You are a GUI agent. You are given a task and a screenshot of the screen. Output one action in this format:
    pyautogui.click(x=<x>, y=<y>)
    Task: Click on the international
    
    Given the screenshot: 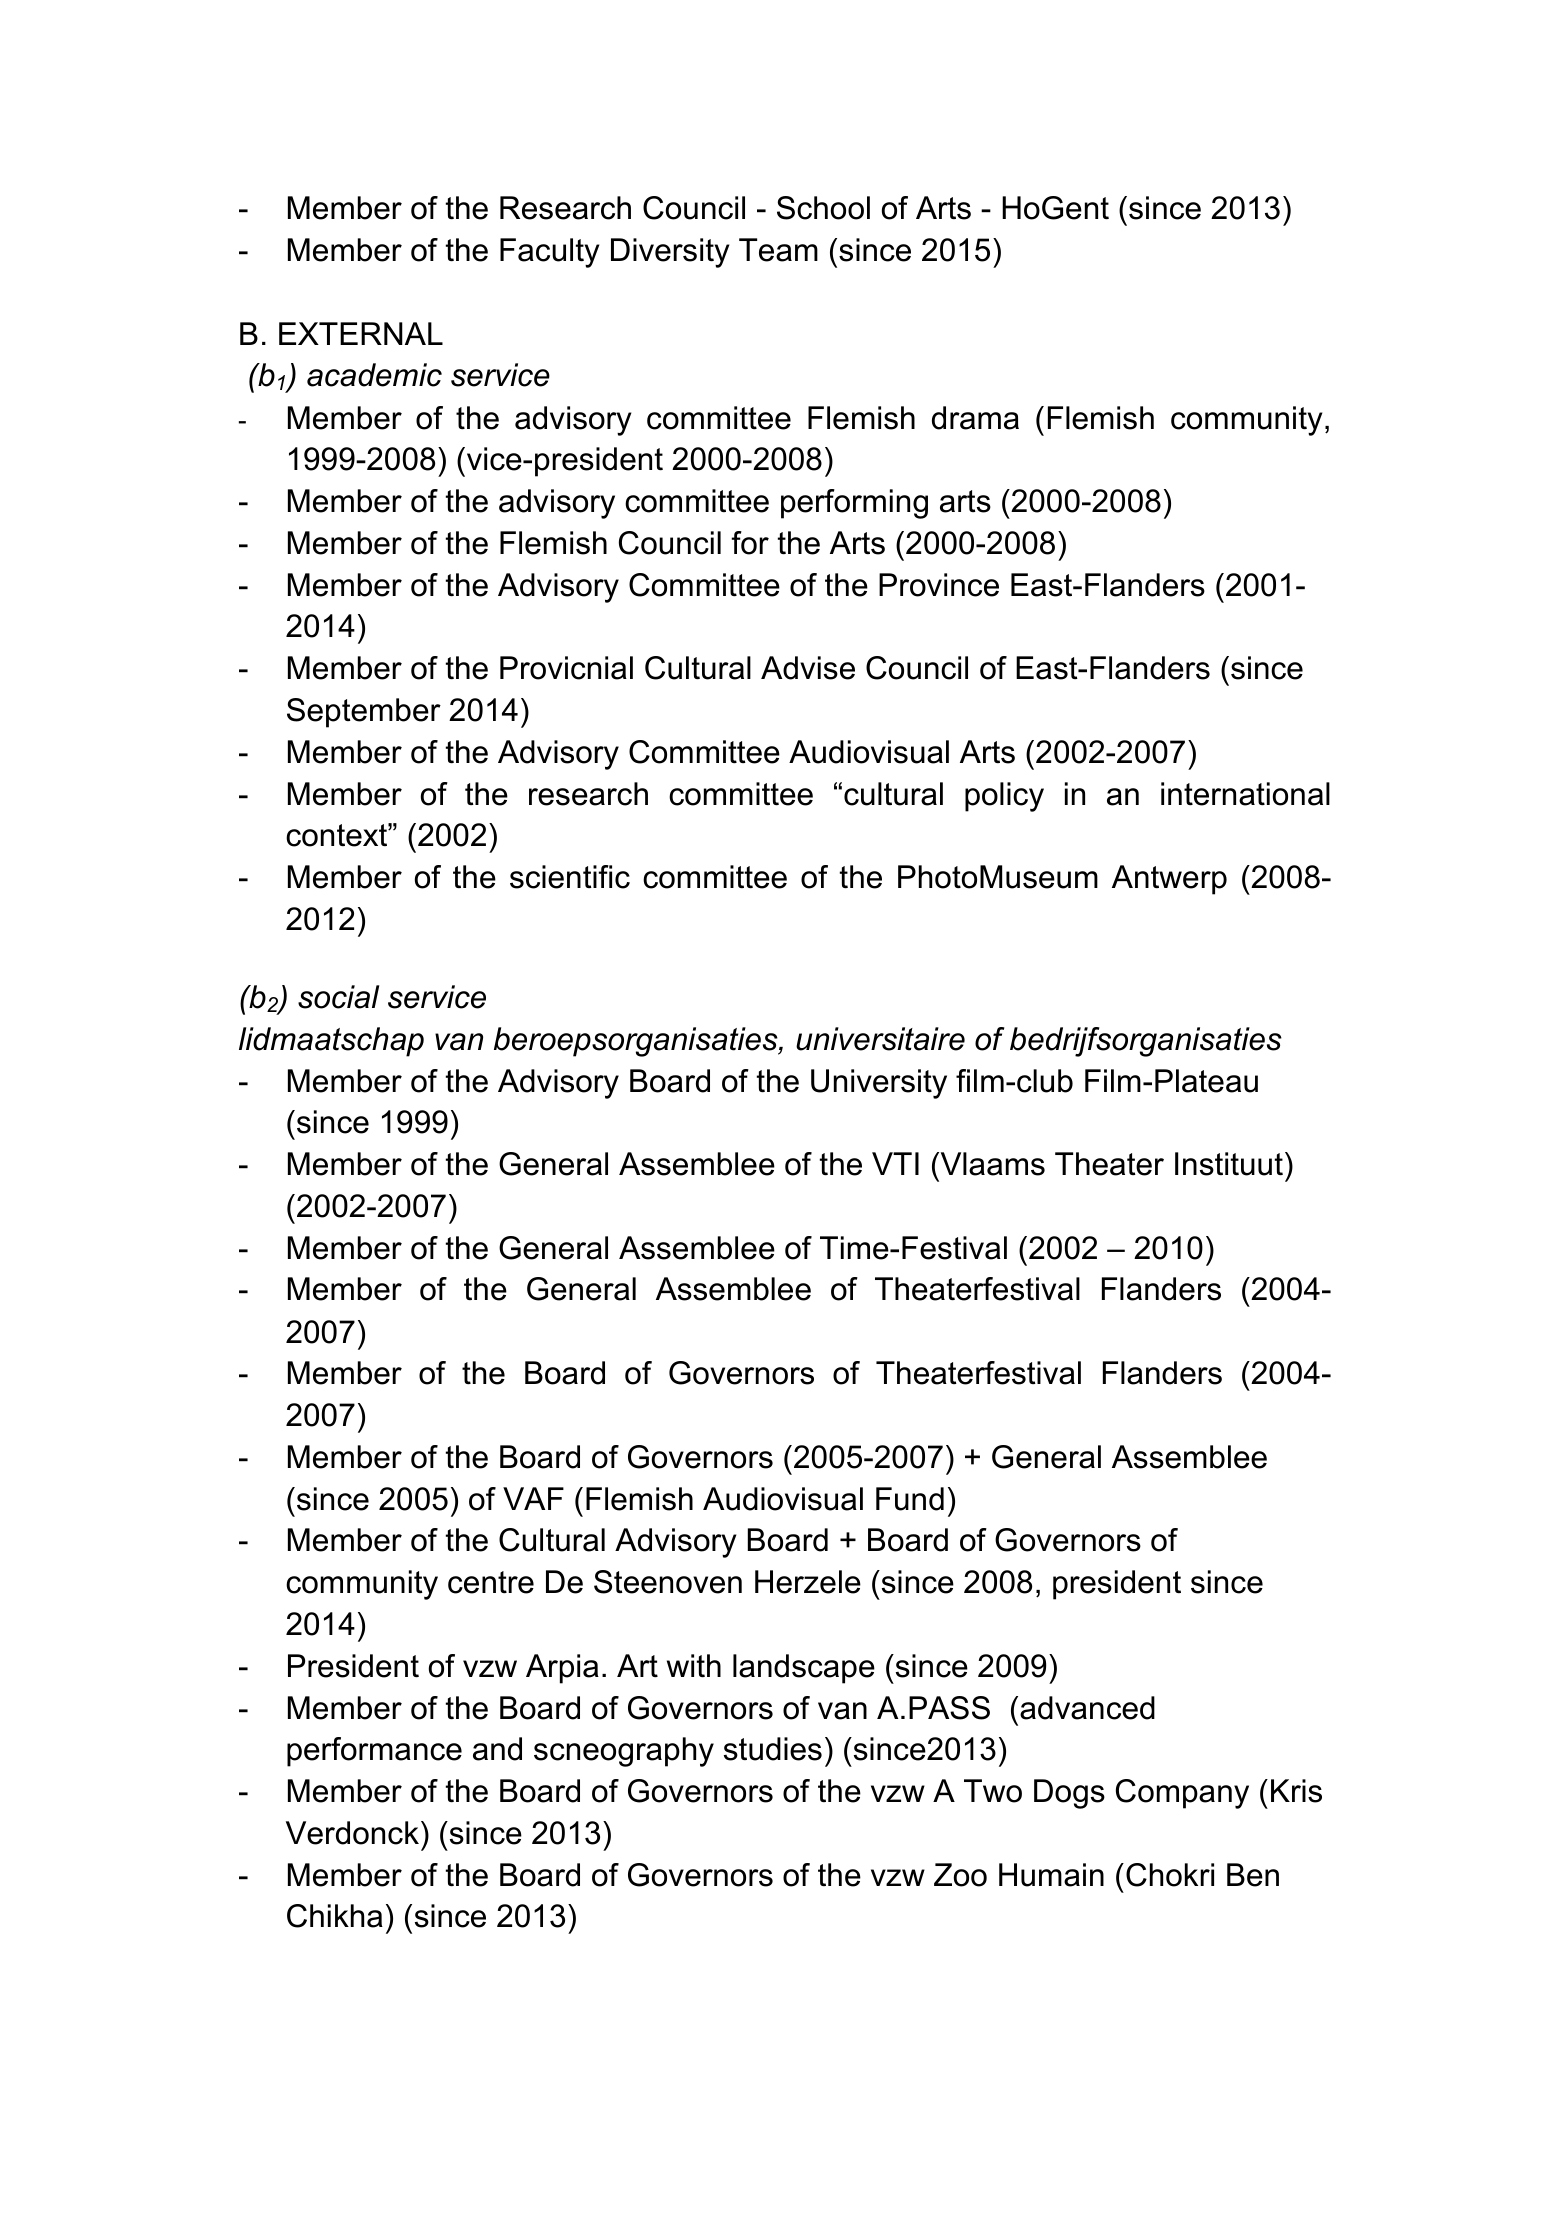 What is the action you would take?
    pyautogui.click(x=1245, y=794)
